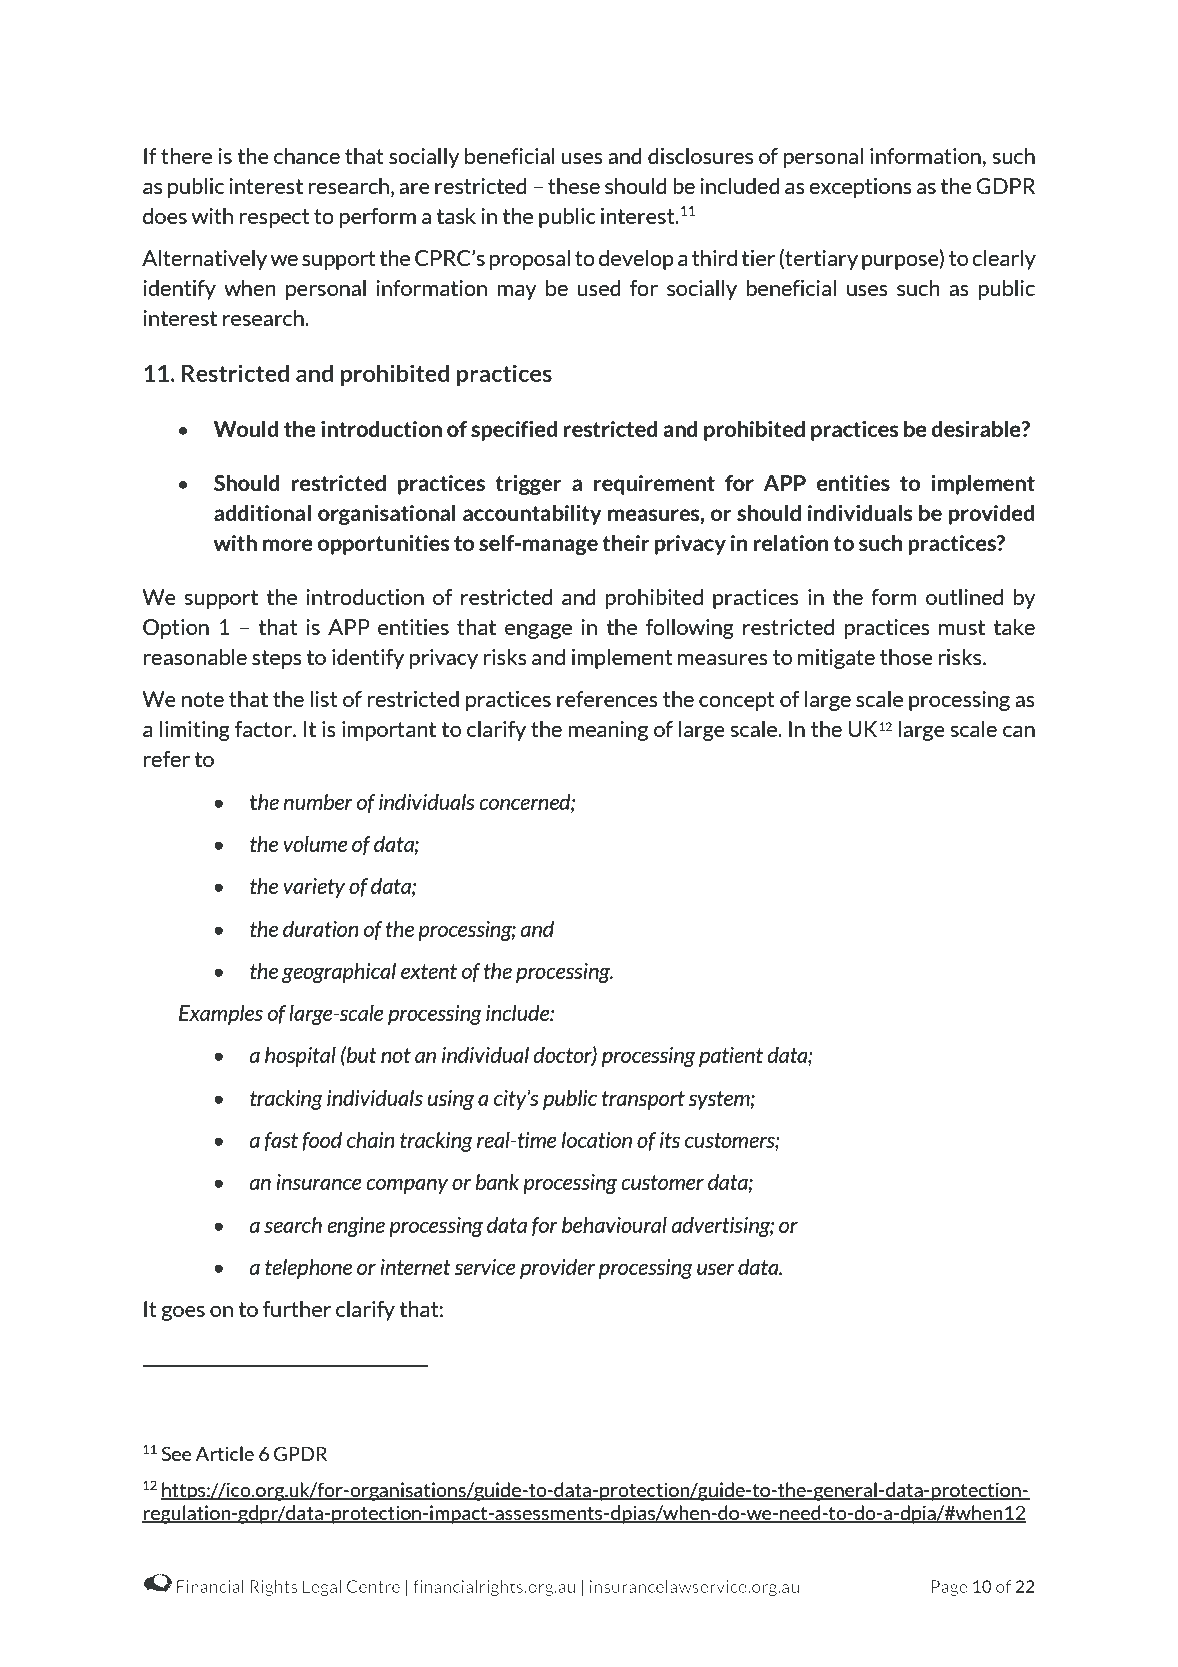 This page has height=1667, width=1178. I want to click on Centre, so click(373, 1586).
